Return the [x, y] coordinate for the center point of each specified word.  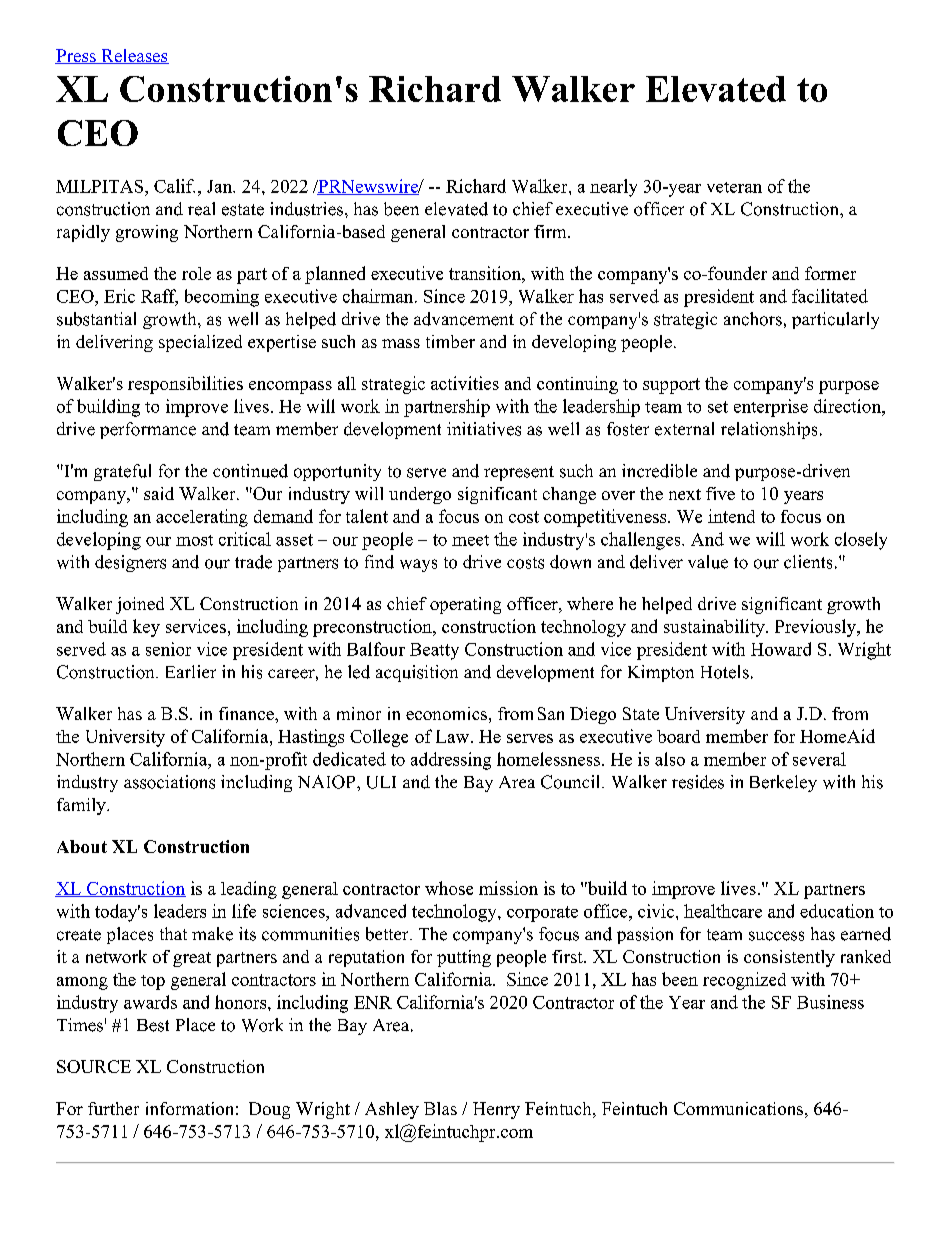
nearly [613, 188]
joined [140, 605]
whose [449, 888]
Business [830, 1002]
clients [808, 562]
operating [465, 605]
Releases [134, 56]
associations [169, 782]
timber [450, 341]
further [113, 1108]
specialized [200, 343]
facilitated [830, 296]
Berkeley [783, 783]
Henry [496, 1110]
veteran [734, 187]
